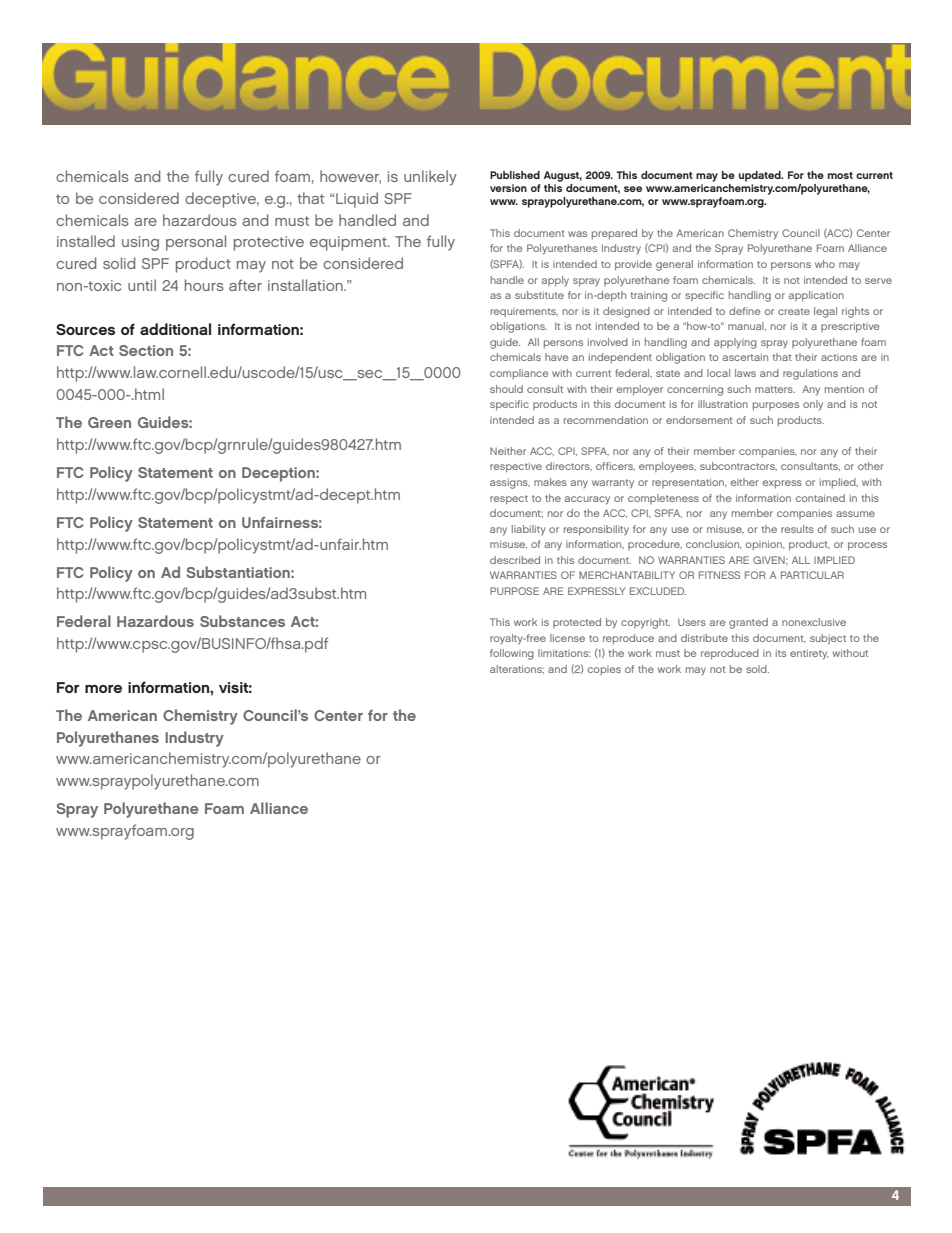 The image size is (952, 1233). Describe the element at coordinates (515, 560) in the page. I see `described` at that location.
